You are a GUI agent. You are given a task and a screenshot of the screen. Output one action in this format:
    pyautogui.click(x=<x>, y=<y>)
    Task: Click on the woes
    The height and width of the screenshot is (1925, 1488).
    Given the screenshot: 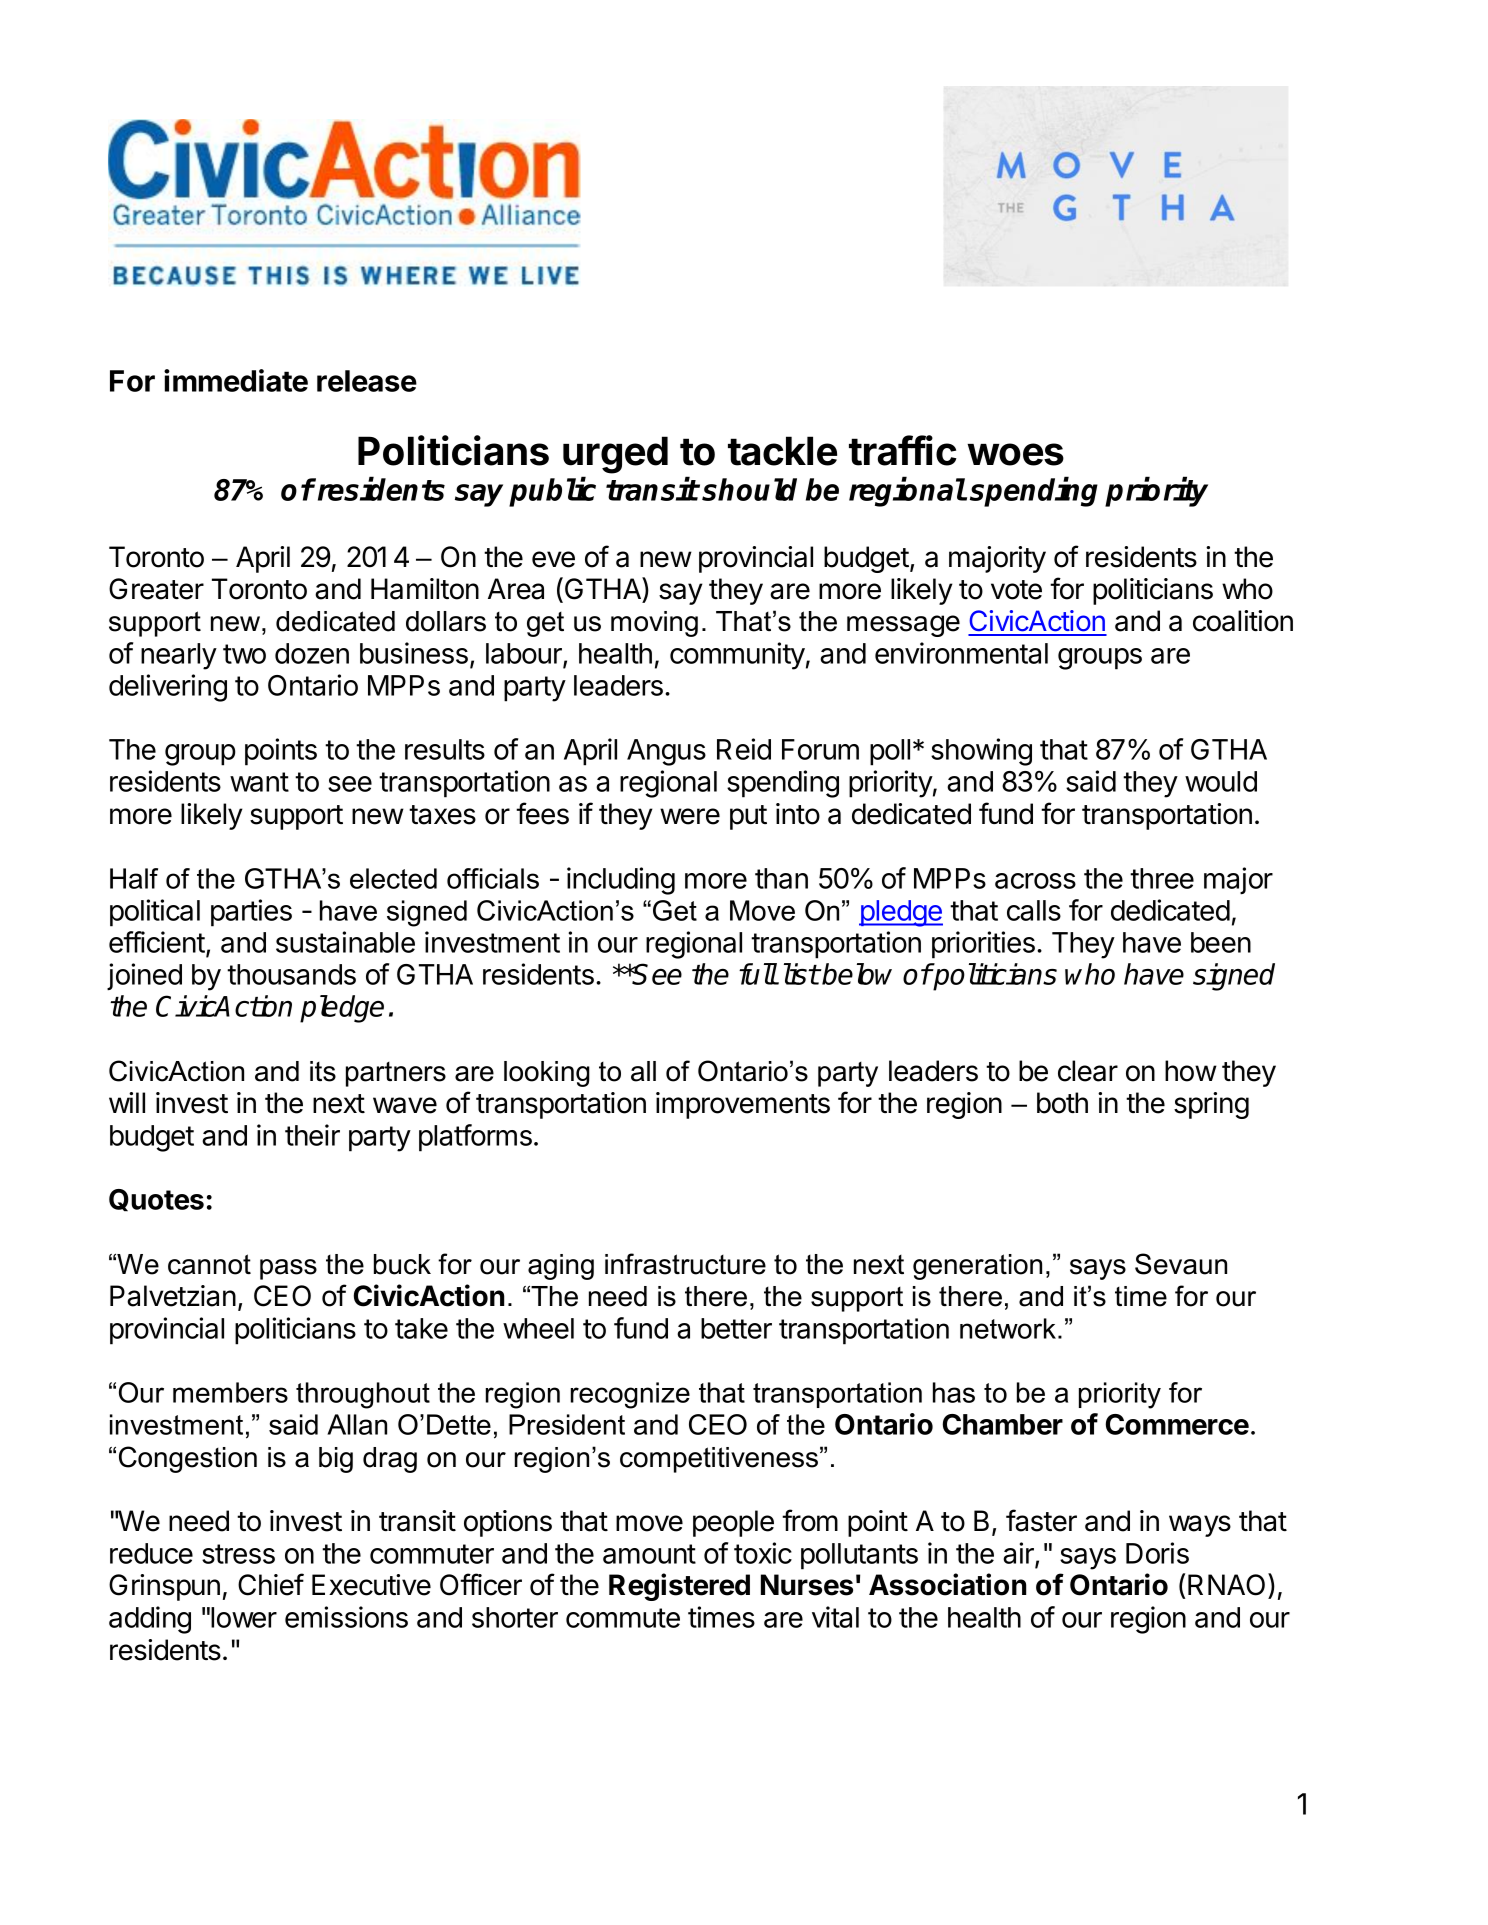 What is the action you would take?
    pyautogui.click(x=1015, y=454)
